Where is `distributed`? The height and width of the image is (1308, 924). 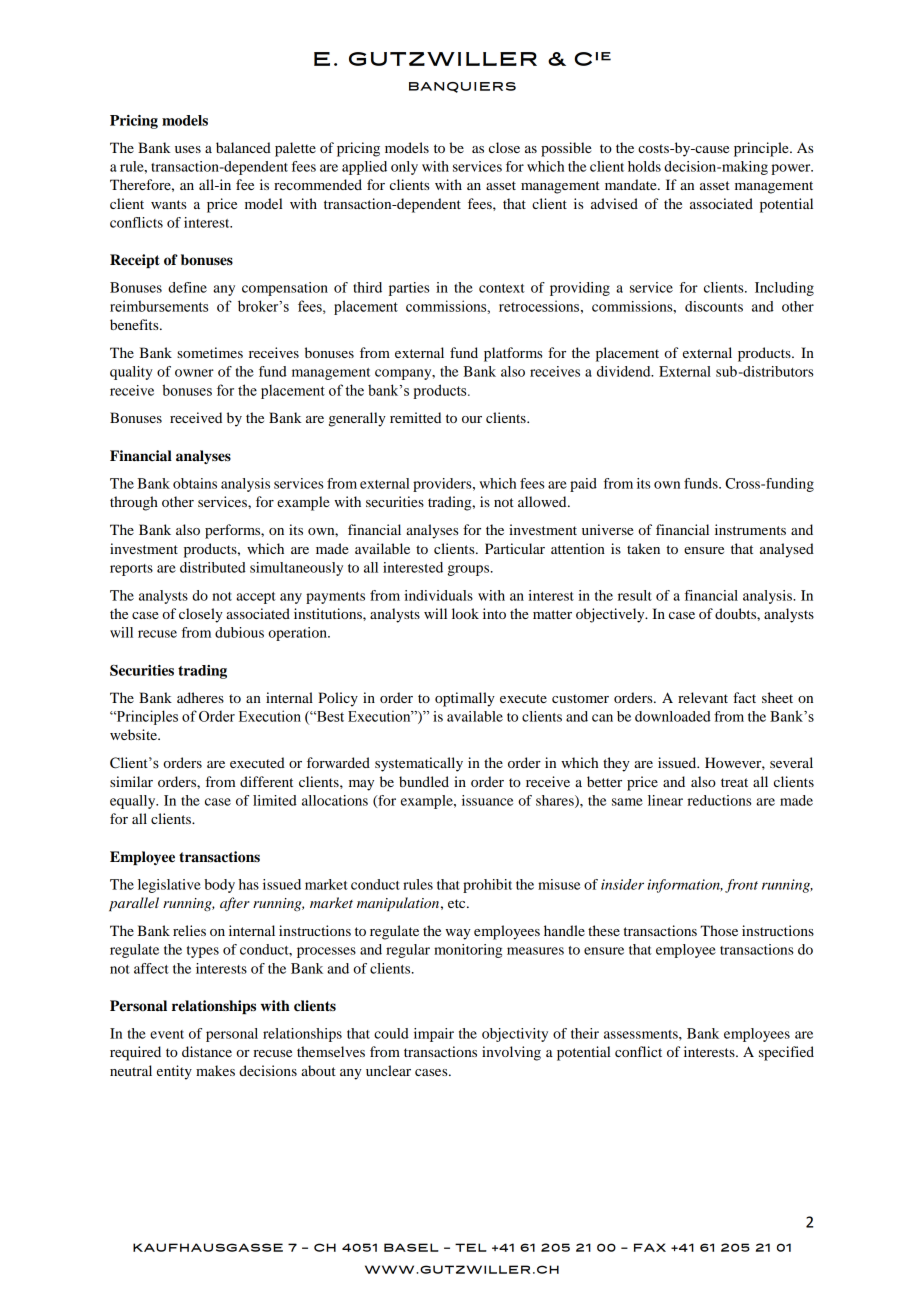 distributed is located at coordinates (213, 567).
